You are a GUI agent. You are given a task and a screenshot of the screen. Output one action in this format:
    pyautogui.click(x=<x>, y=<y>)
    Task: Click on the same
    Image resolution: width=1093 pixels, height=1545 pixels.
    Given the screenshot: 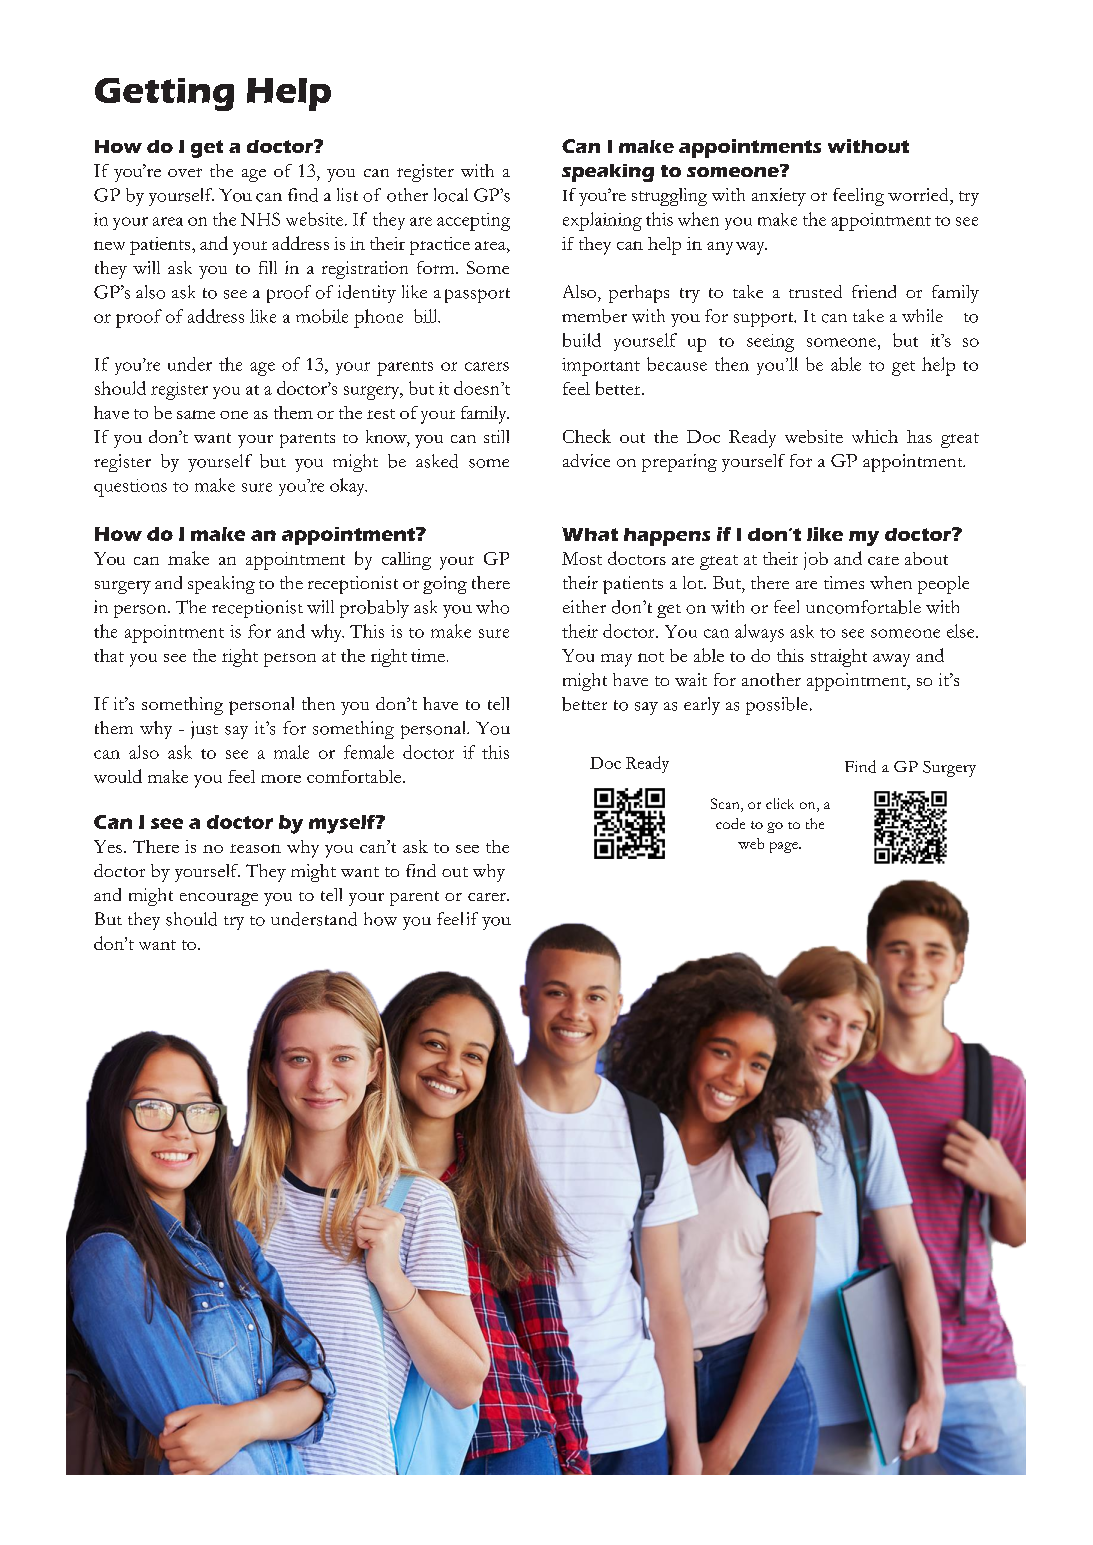 What is the action you would take?
    pyautogui.click(x=196, y=414)
